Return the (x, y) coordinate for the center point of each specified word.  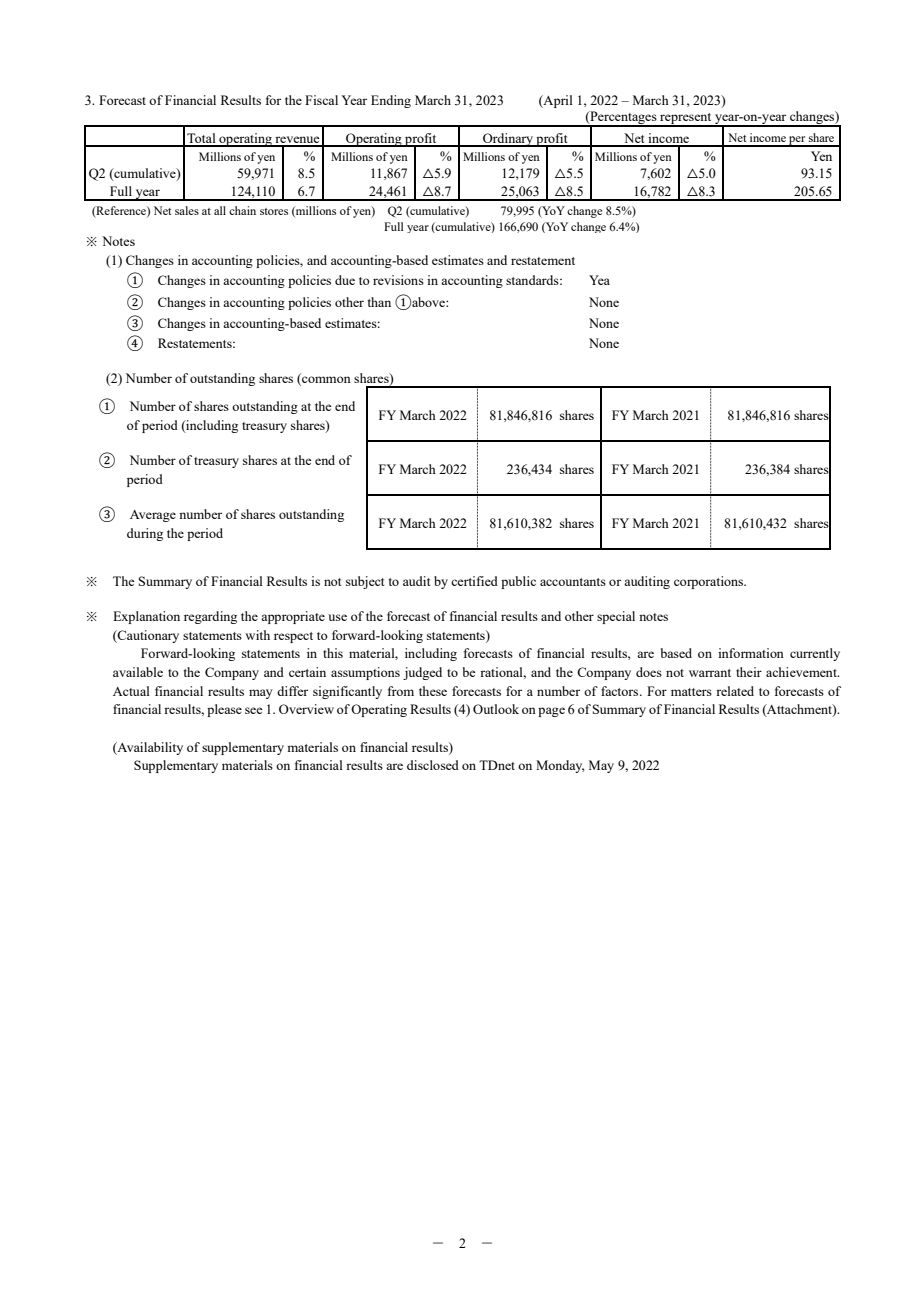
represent (686, 120)
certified (474, 581)
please (224, 710)
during (145, 534)
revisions (398, 280)
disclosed (433, 765)
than (379, 302)
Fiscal (321, 100)
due (345, 280)
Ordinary (508, 140)
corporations (710, 582)
